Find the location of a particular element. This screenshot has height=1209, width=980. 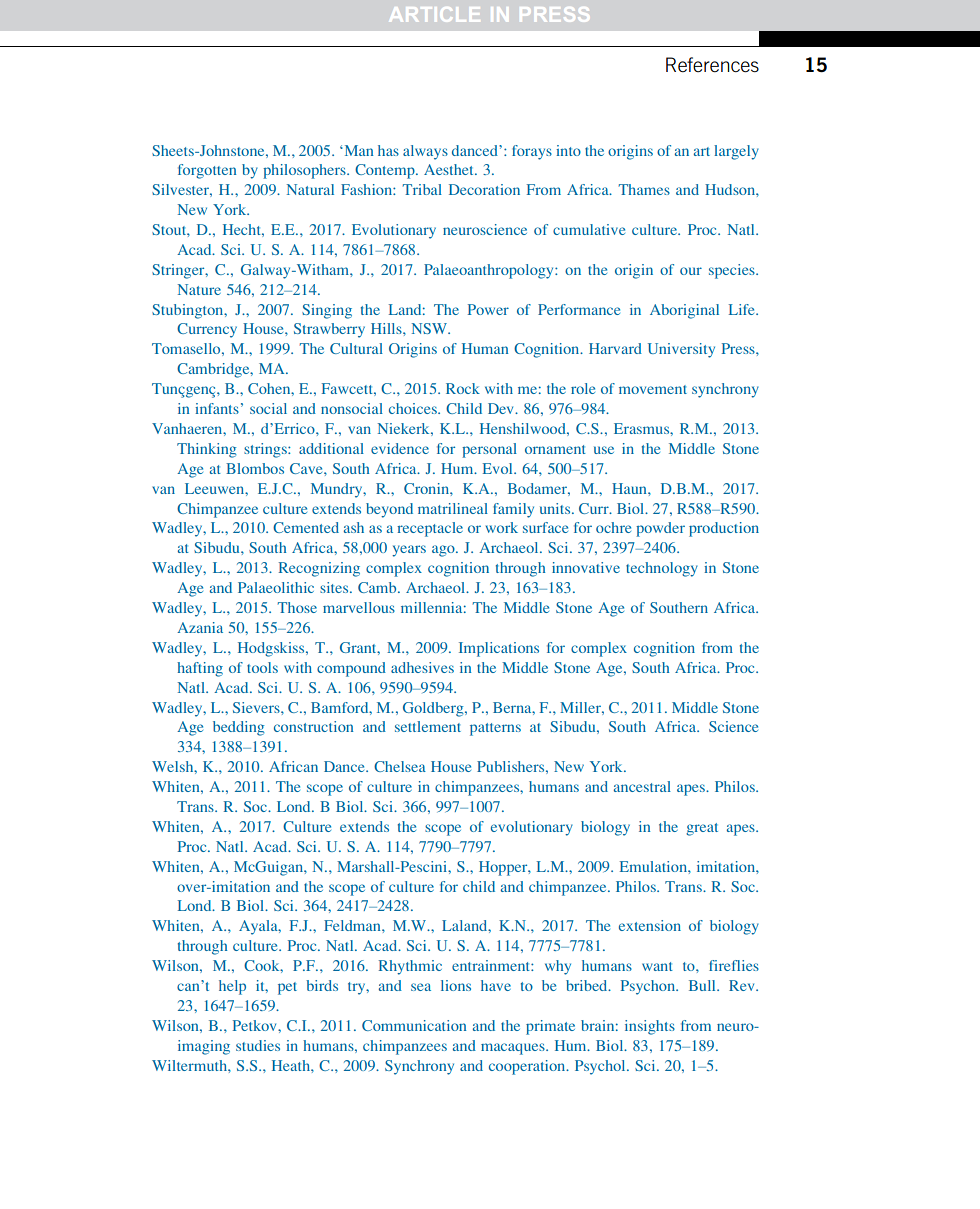

Emulation is located at coordinates (654, 866).
